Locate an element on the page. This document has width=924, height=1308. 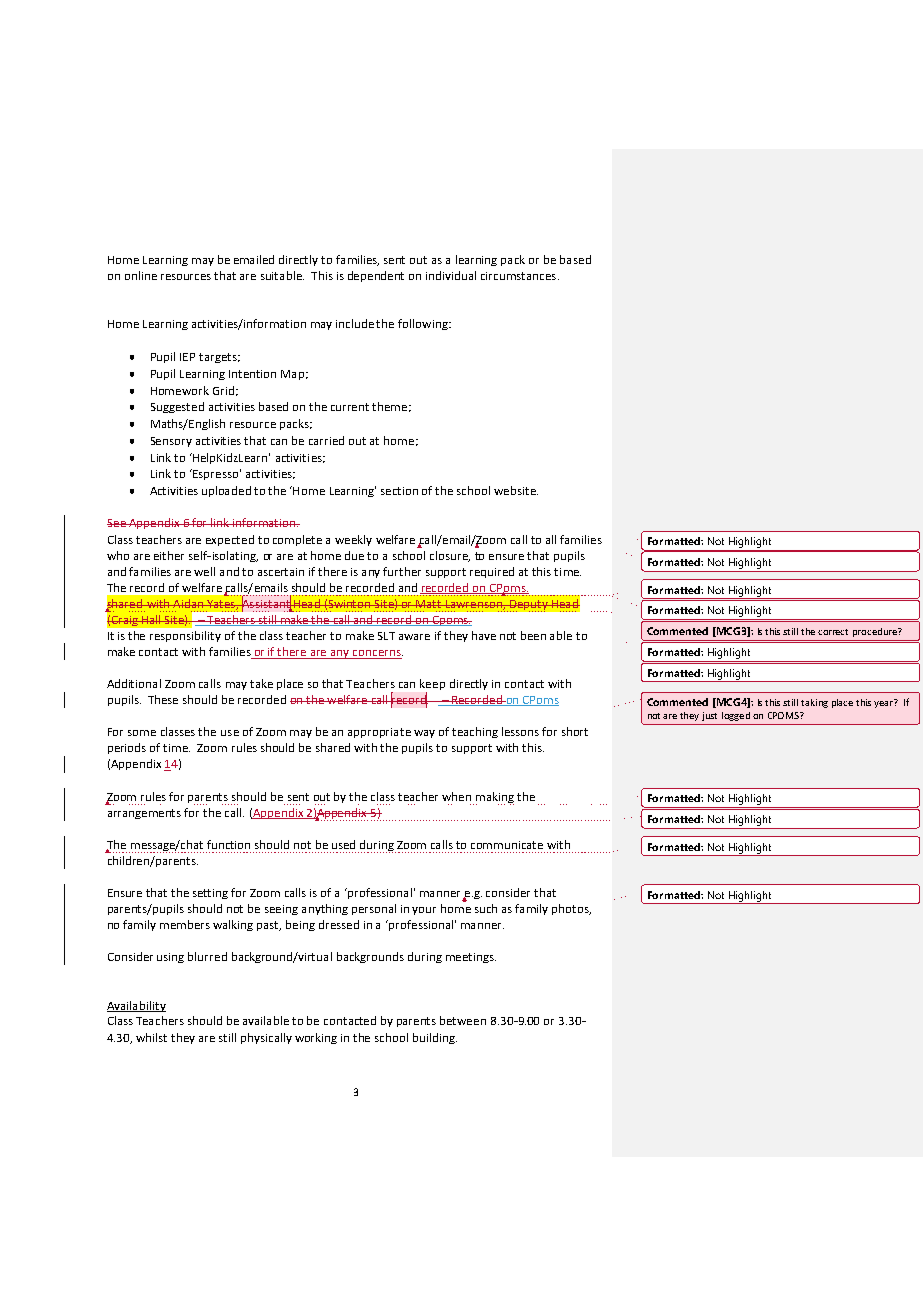
circumstances is located at coordinates (520, 276).
